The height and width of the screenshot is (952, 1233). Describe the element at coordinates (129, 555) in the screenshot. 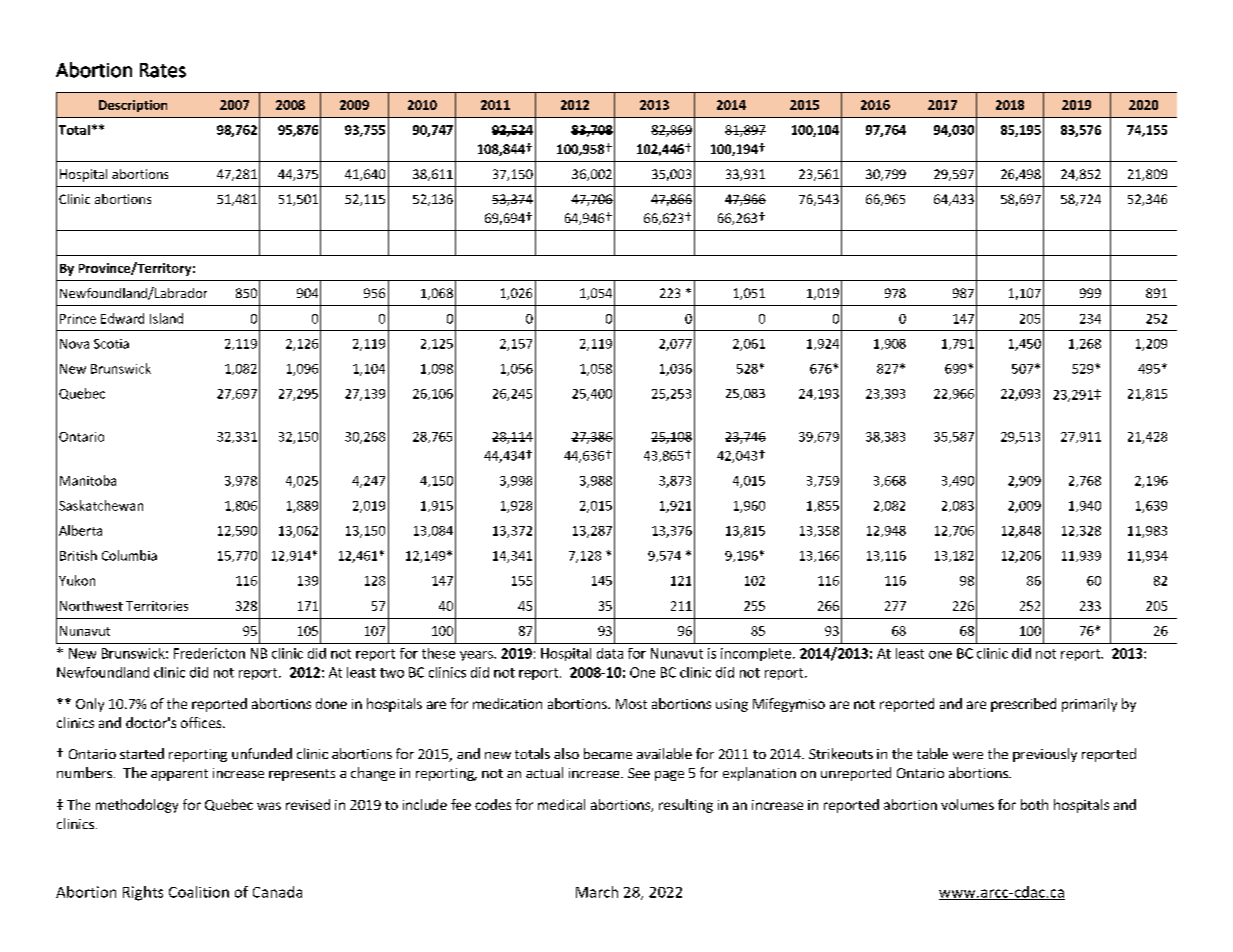

I see `Columbia` at that location.
